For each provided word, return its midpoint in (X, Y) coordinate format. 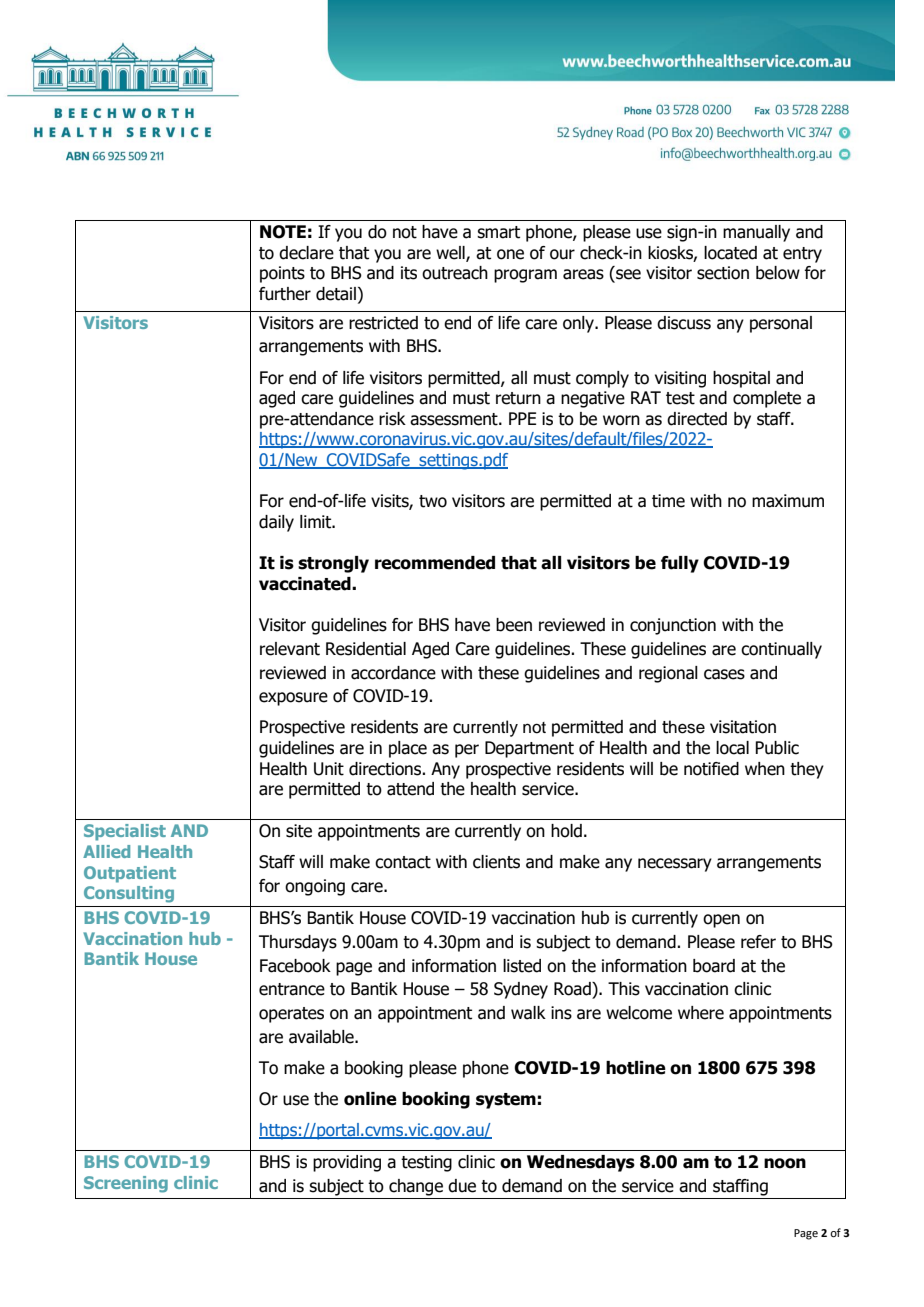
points (282, 274)
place (408, 749)
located (730, 253)
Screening (126, 1184)
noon (785, 1163)
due (462, 1186)
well (451, 253)
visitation (743, 727)
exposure (293, 699)
